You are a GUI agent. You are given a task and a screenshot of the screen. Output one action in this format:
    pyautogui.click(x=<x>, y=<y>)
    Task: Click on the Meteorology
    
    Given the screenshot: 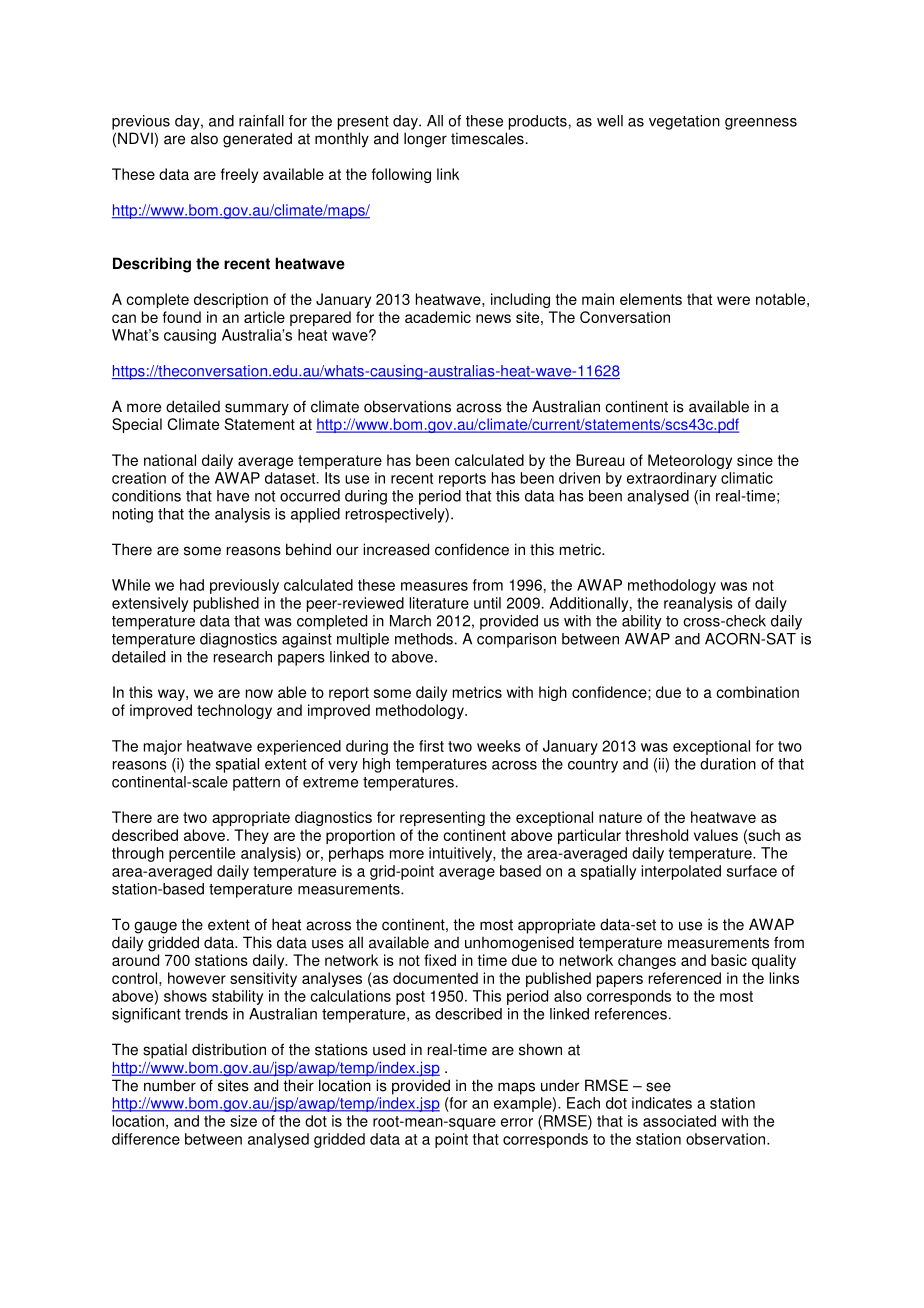 What is the action you would take?
    pyautogui.click(x=690, y=461)
